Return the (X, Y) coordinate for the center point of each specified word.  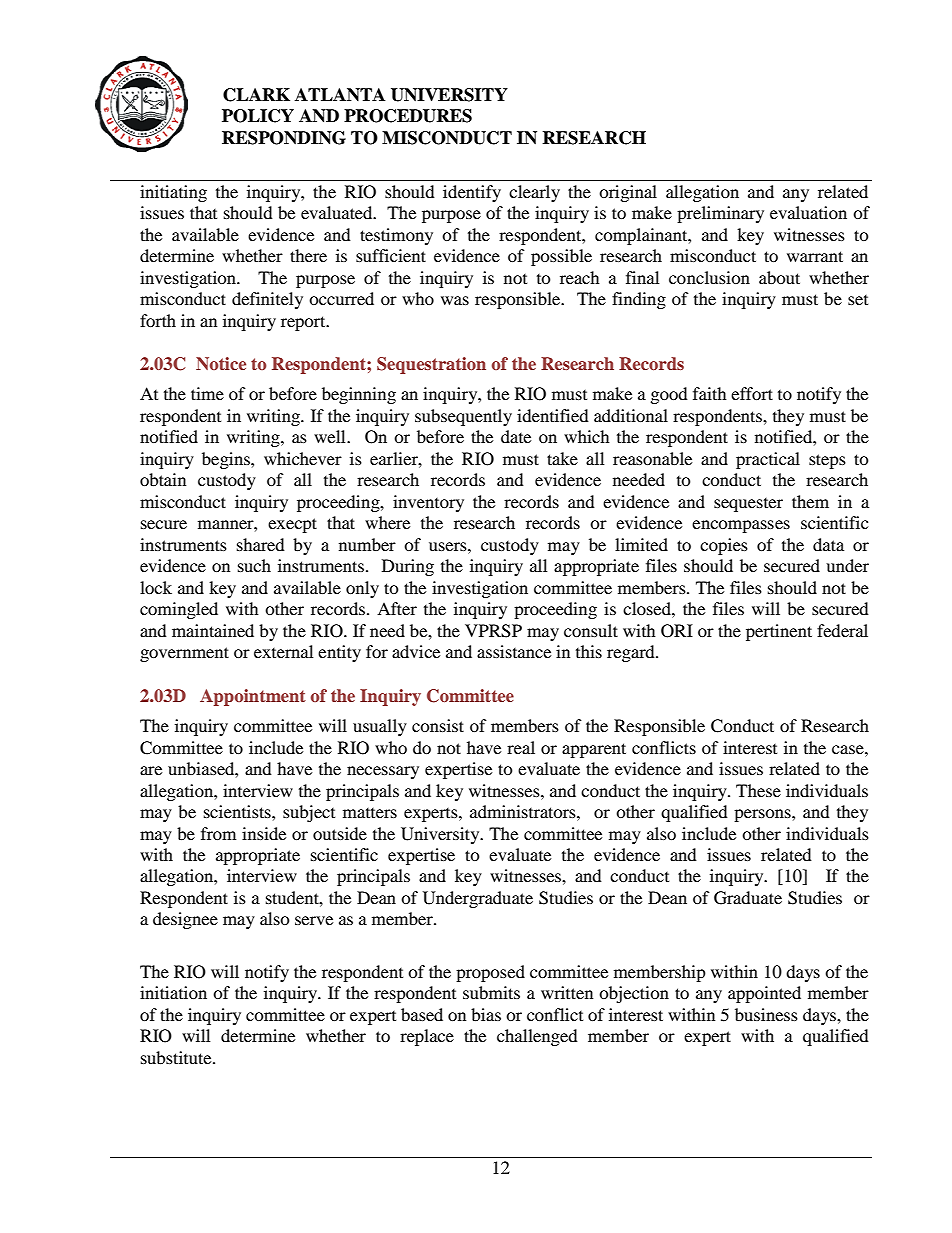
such (254, 565)
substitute (177, 1057)
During (408, 567)
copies (724, 546)
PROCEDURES (408, 116)
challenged (537, 1037)
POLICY (258, 116)
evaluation (808, 212)
